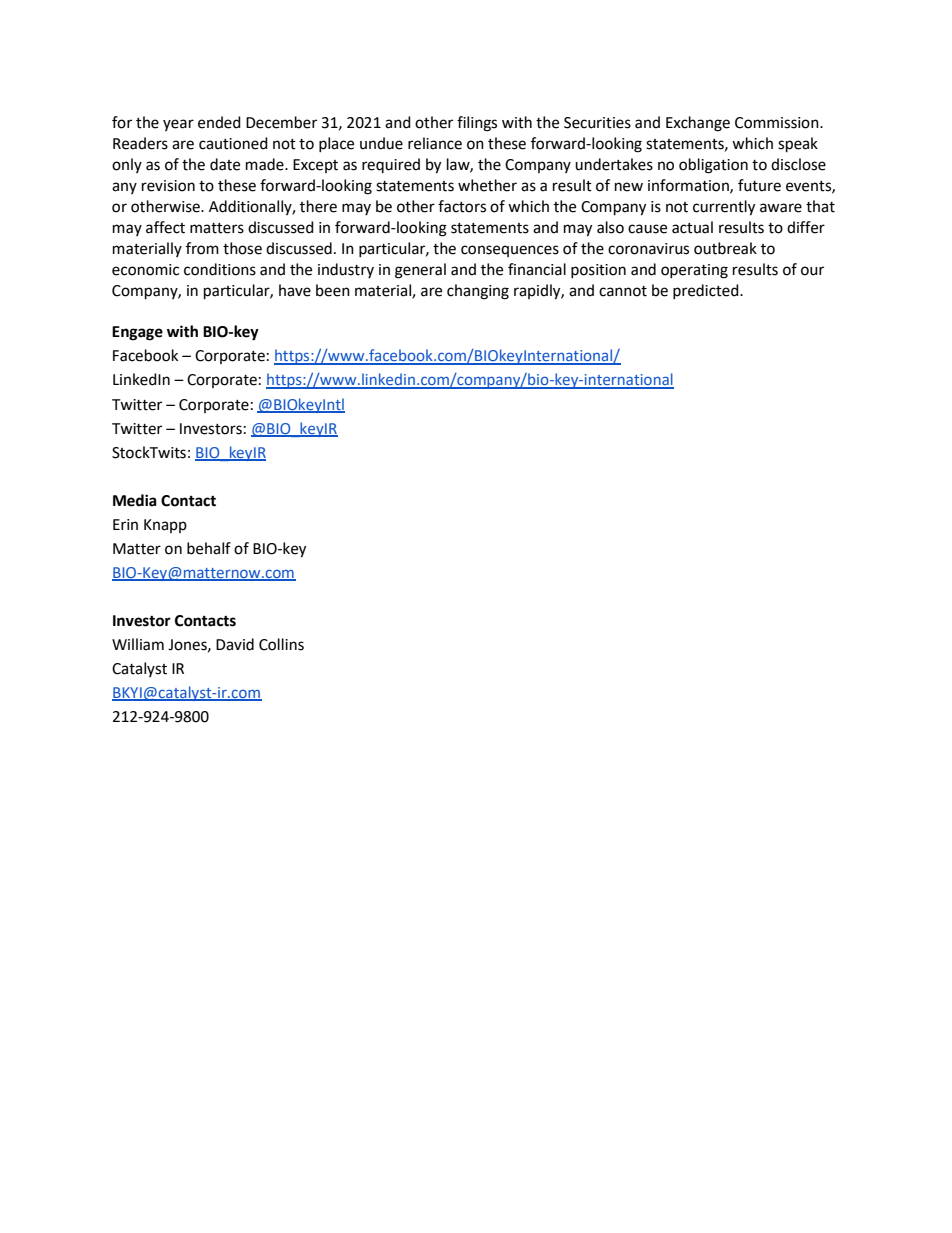  Describe the element at coordinates (478, 292) in the screenshot. I see `changing` at that location.
